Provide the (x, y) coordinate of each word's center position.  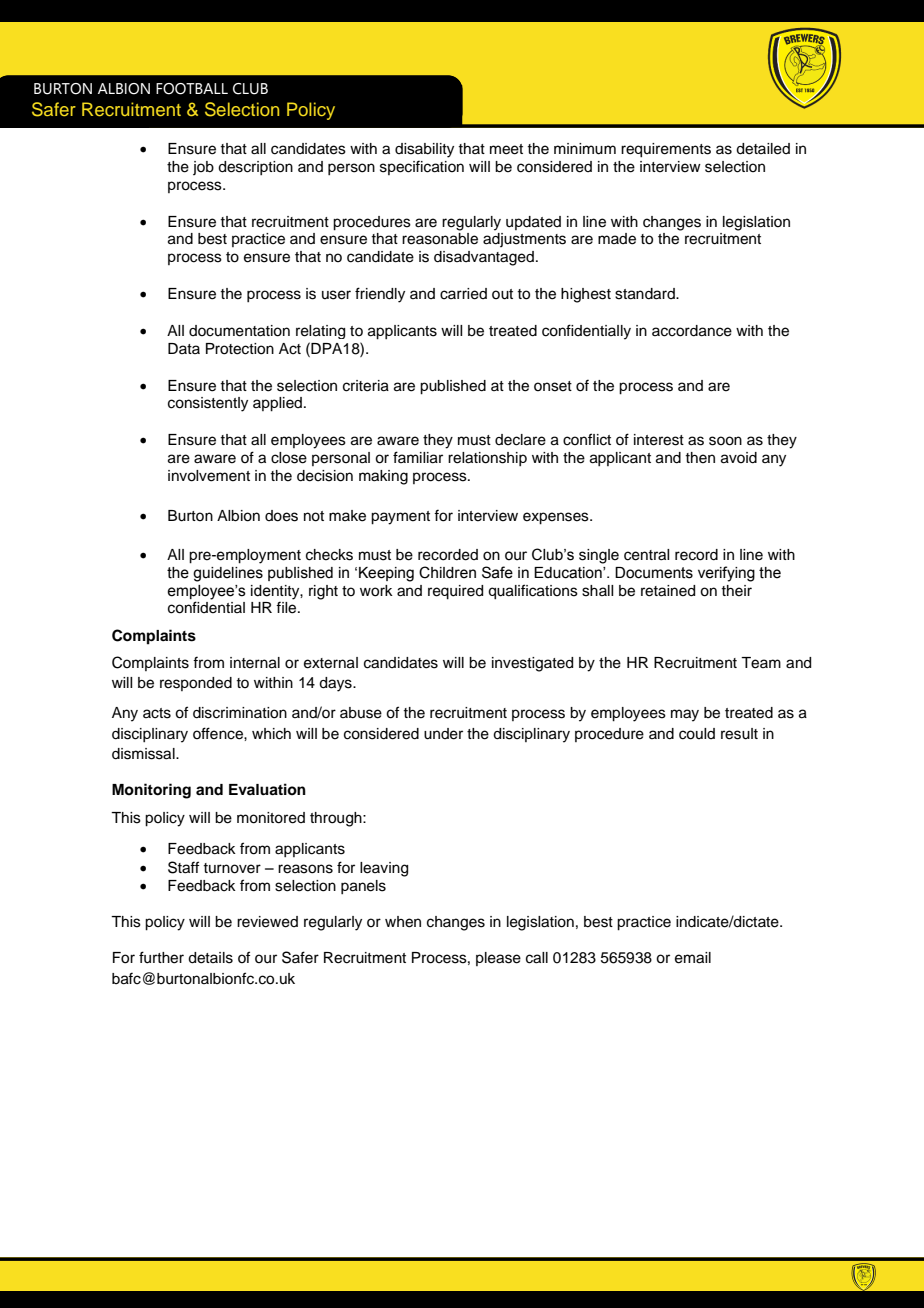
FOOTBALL (192, 89)
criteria (366, 386)
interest (659, 440)
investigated (532, 664)
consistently (208, 404)
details (210, 958)
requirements (666, 150)
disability (424, 150)
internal (255, 663)
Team (761, 663)
